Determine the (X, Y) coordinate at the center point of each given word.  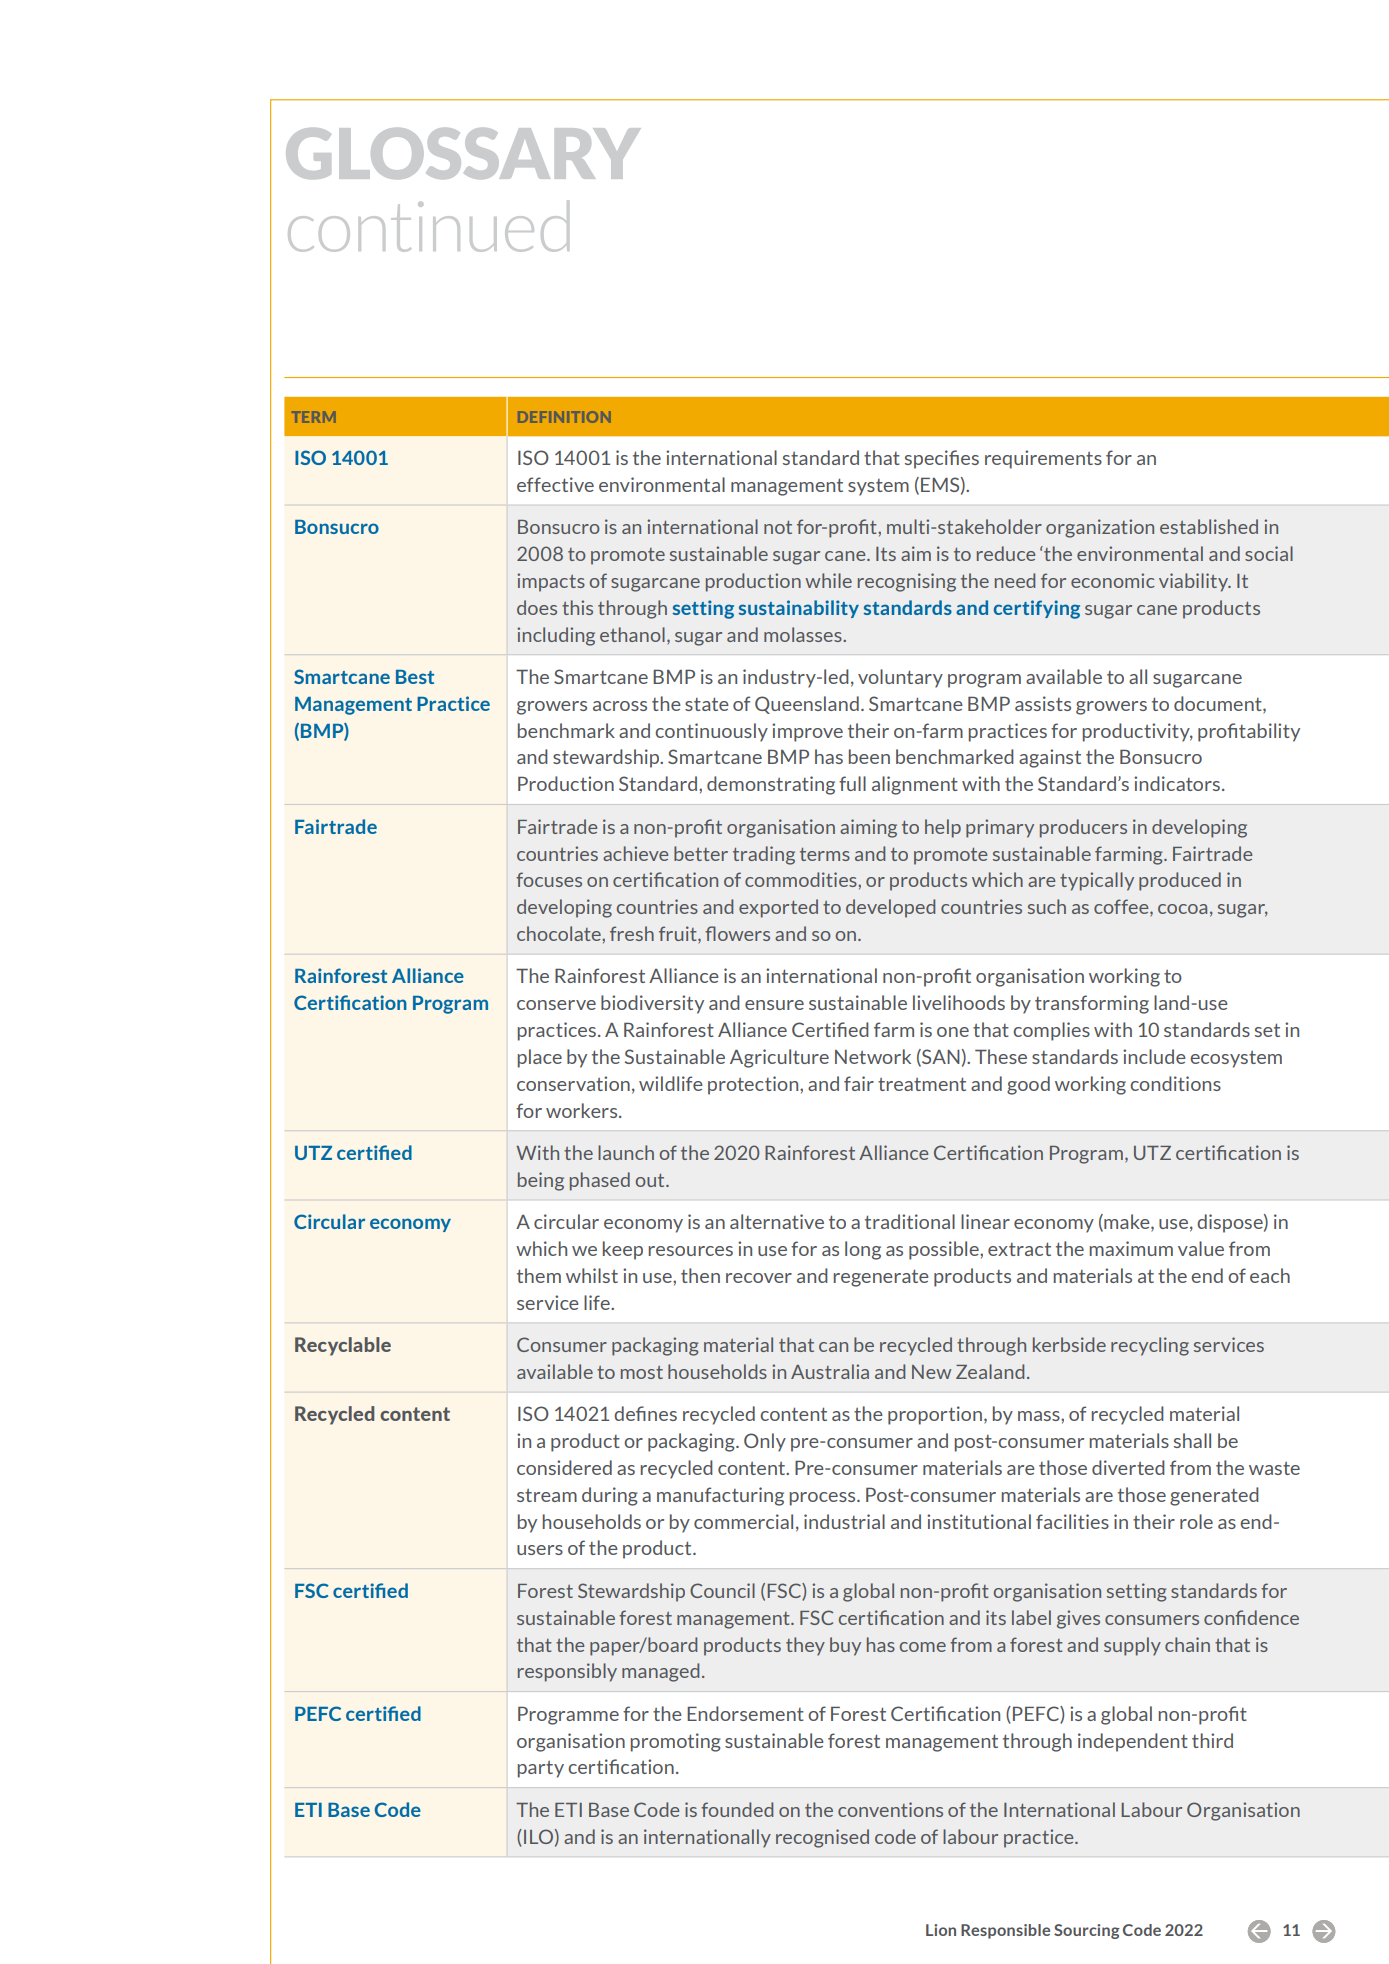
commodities (802, 879)
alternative (777, 1221)
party (540, 1769)
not (778, 527)
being (541, 1181)
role (1196, 1521)
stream (547, 1495)
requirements (1043, 459)
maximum (1131, 1248)
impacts (551, 582)
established (1209, 526)
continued (428, 226)
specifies (942, 459)
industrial (844, 1521)
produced (1180, 881)
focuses (549, 879)
